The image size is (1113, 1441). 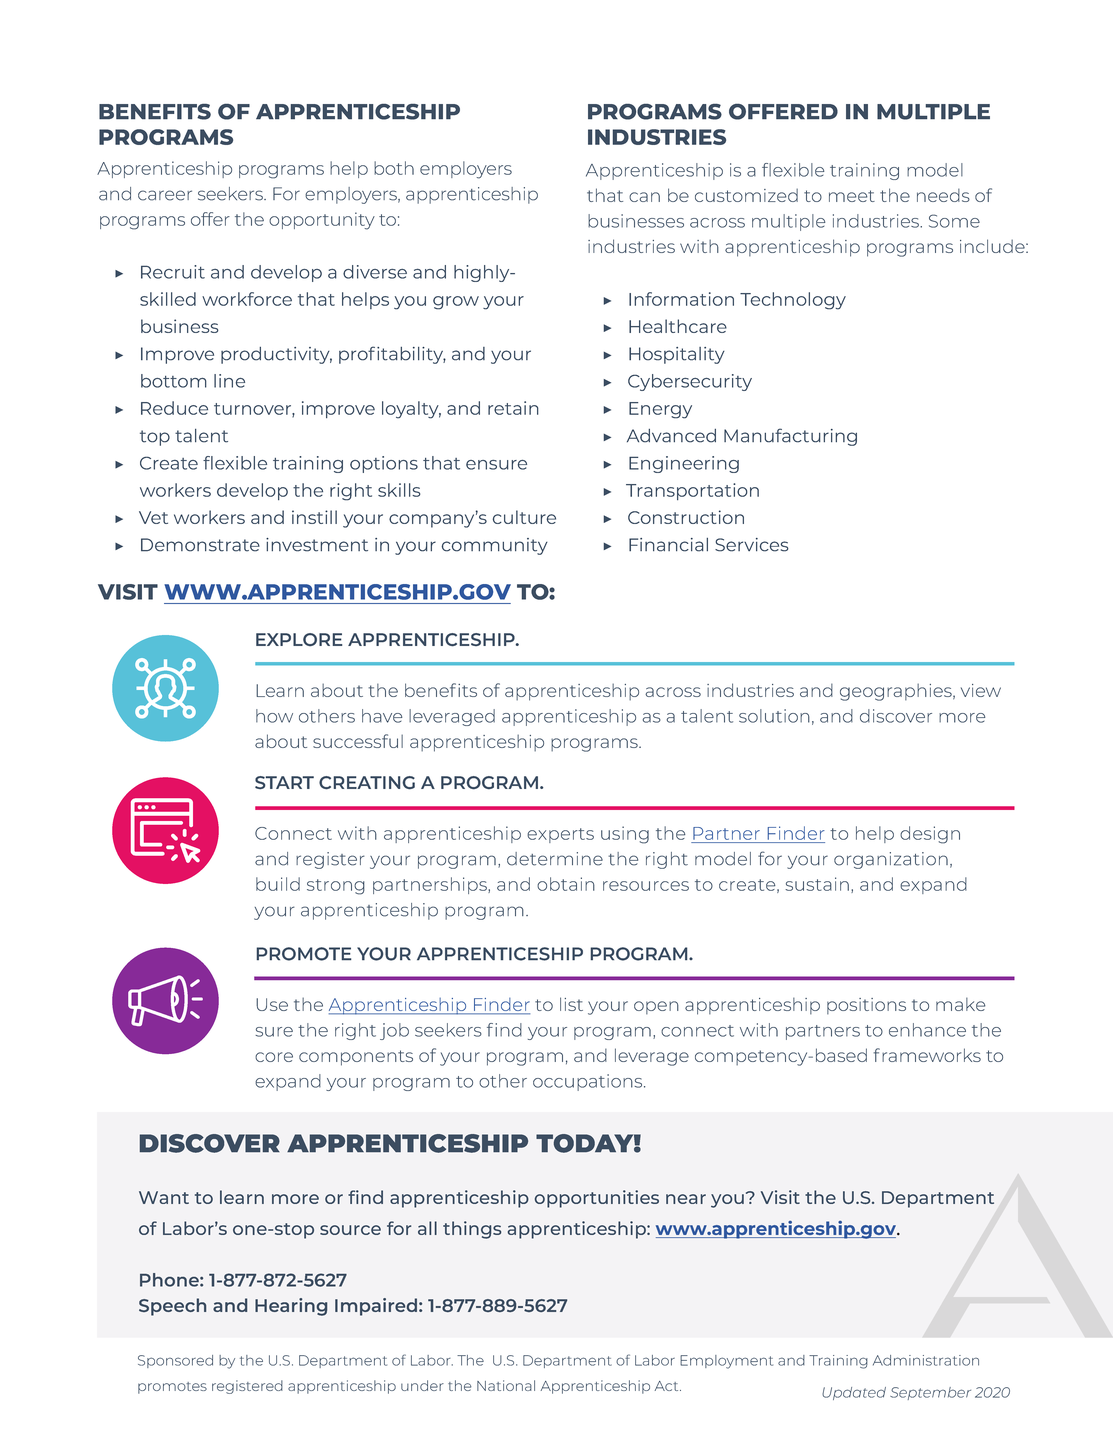 What do you see at coordinates (284, 782) in the page?
I see `START` at bounding box center [284, 782].
